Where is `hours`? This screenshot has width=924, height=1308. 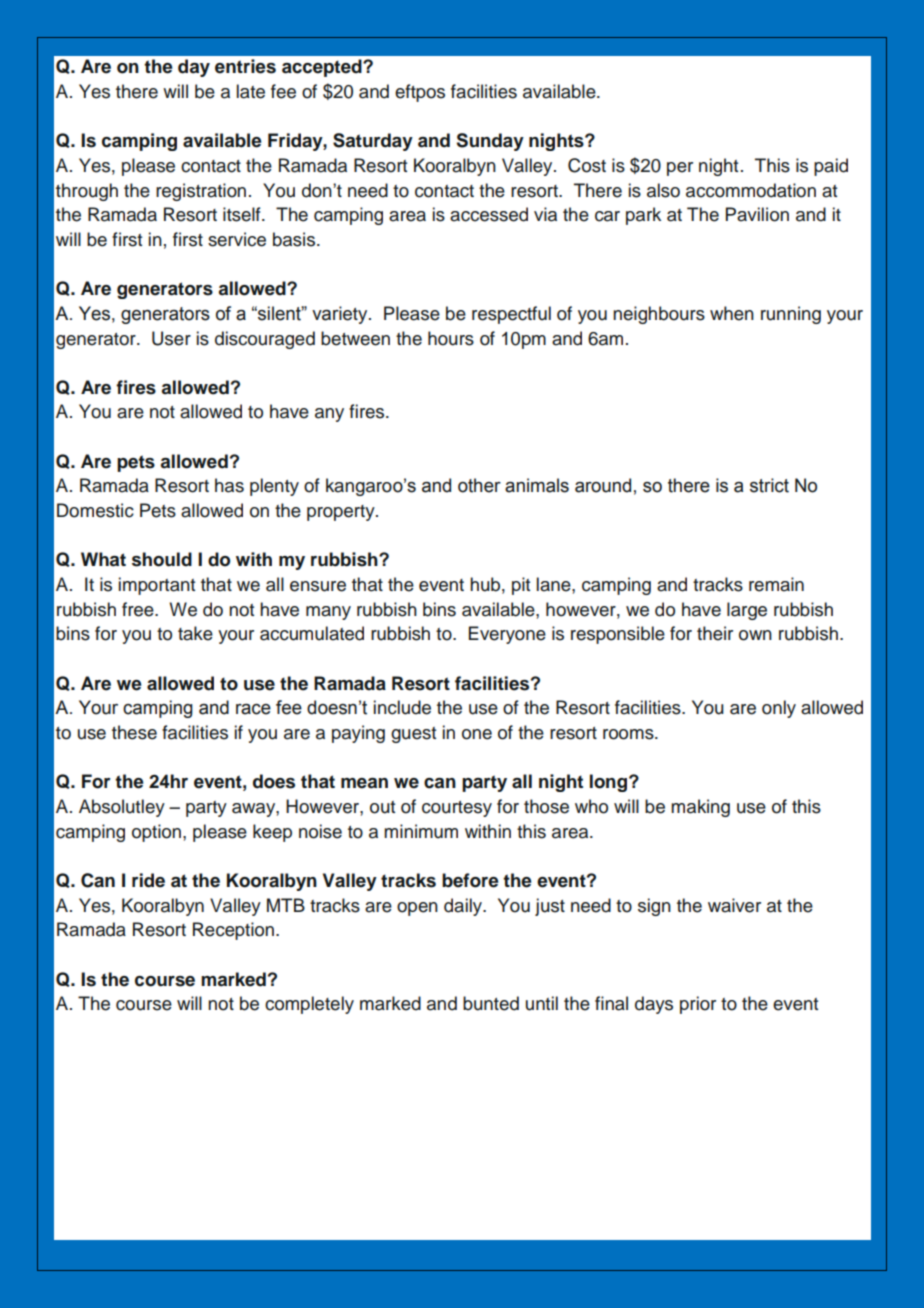 hours is located at coordinates (451, 338).
